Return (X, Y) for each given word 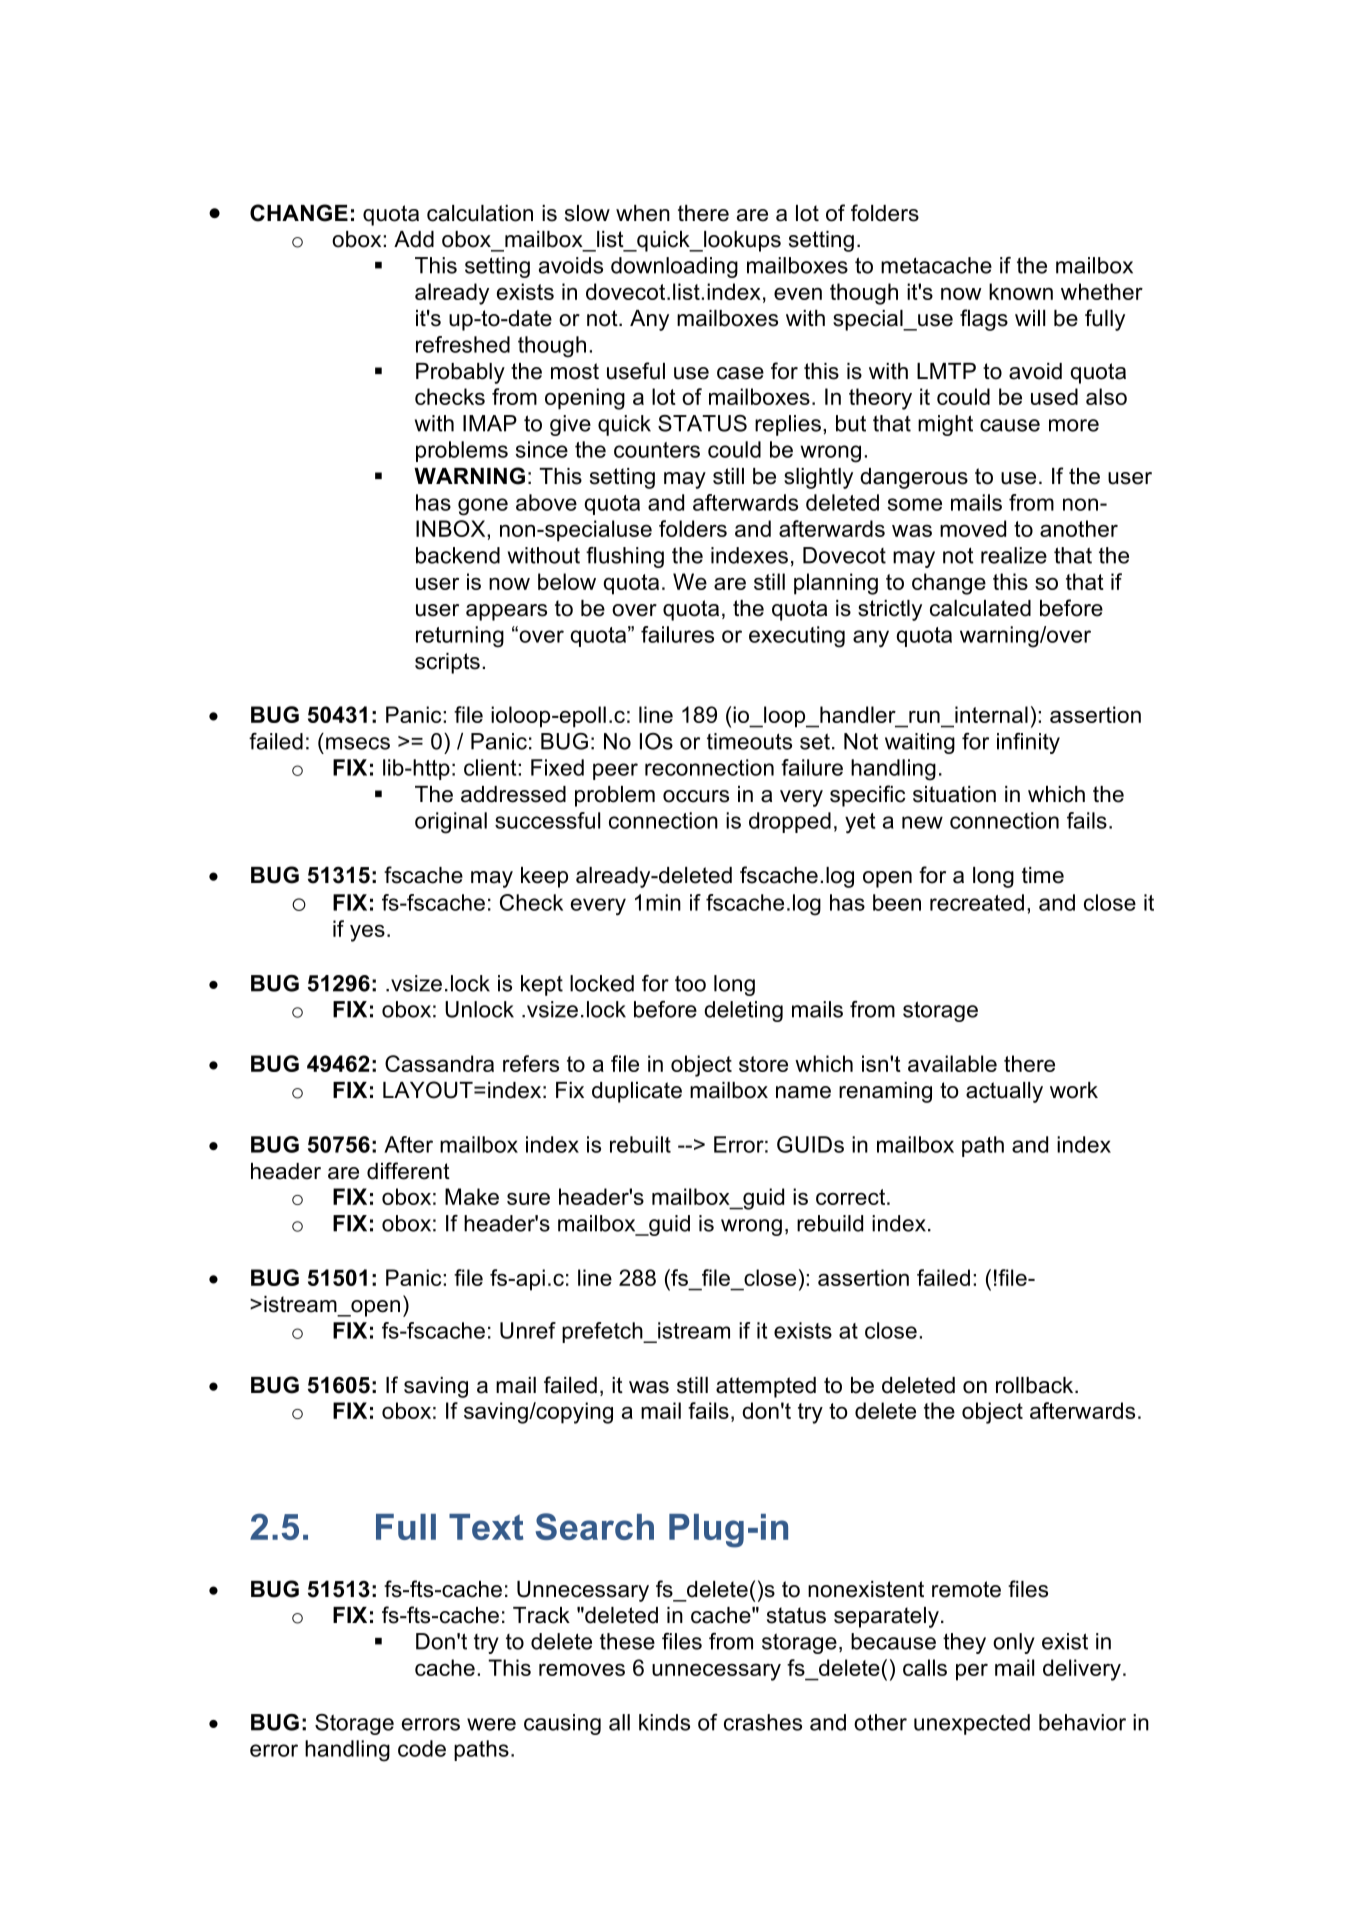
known (1021, 291)
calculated (980, 608)
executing (797, 637)
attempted (766, 1387)
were (491, 1724)
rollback (1036, 1385)
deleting (743, 1011)
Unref (528, 1330)
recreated (977, 902)
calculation (480, 213)
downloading (674, 267)
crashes (763, 1722)
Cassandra (439, 1063)
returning (460, 637)
